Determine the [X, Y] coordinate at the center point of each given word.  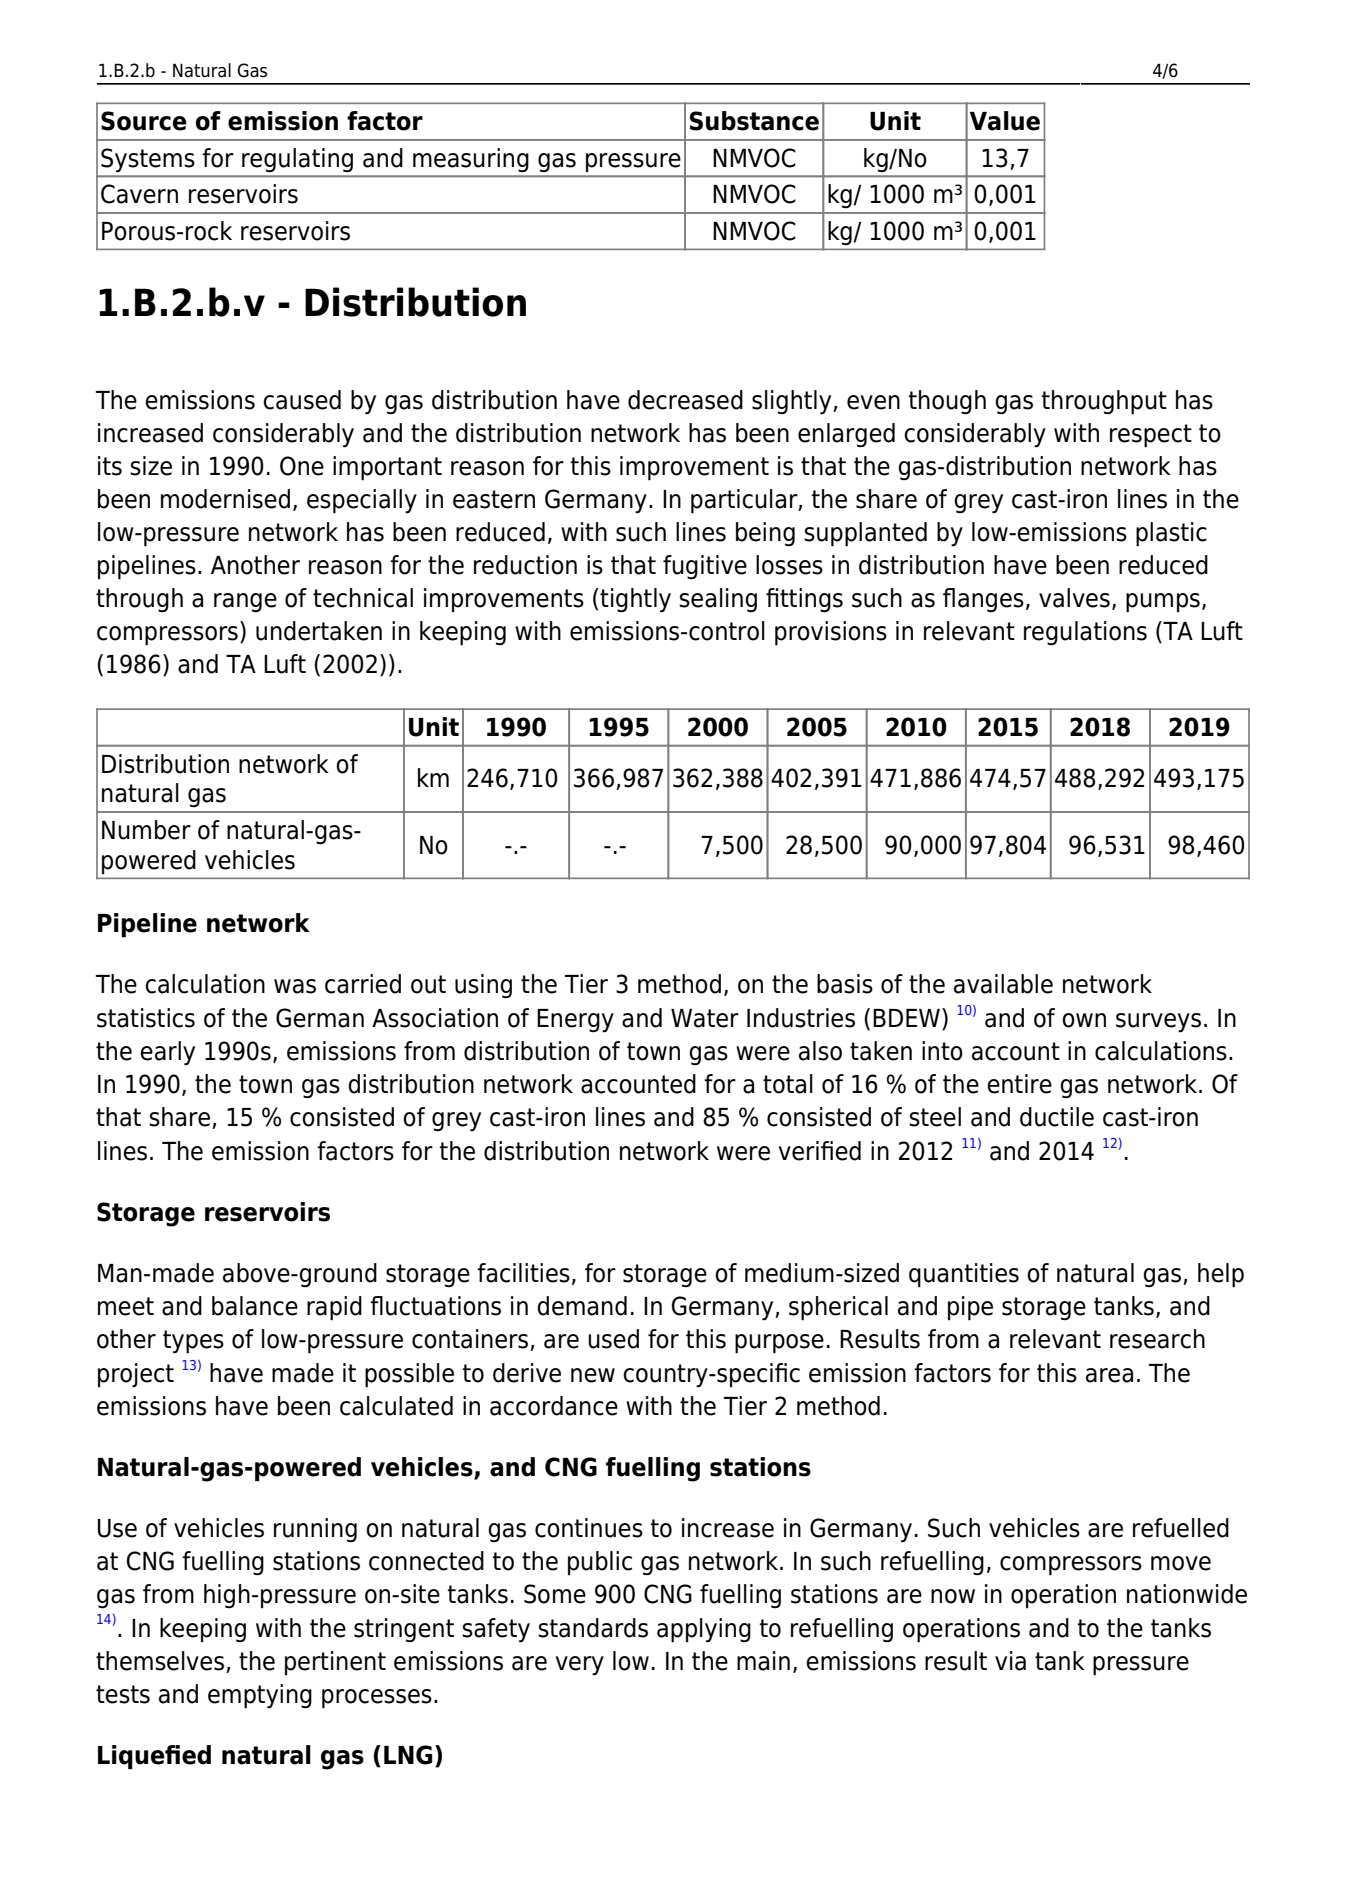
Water [705, 1018]
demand [582, 1306]
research [1157, 1339]
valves [1074, 598]
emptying [260, 1696]
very [580, 1665]
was [295, 986]
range [245, 602]
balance [255, 1306]
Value [1005, 121]
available [1003, 984]
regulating [297, 160]
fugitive [705, 567]
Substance [754, 121]
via [1010, 1661]
